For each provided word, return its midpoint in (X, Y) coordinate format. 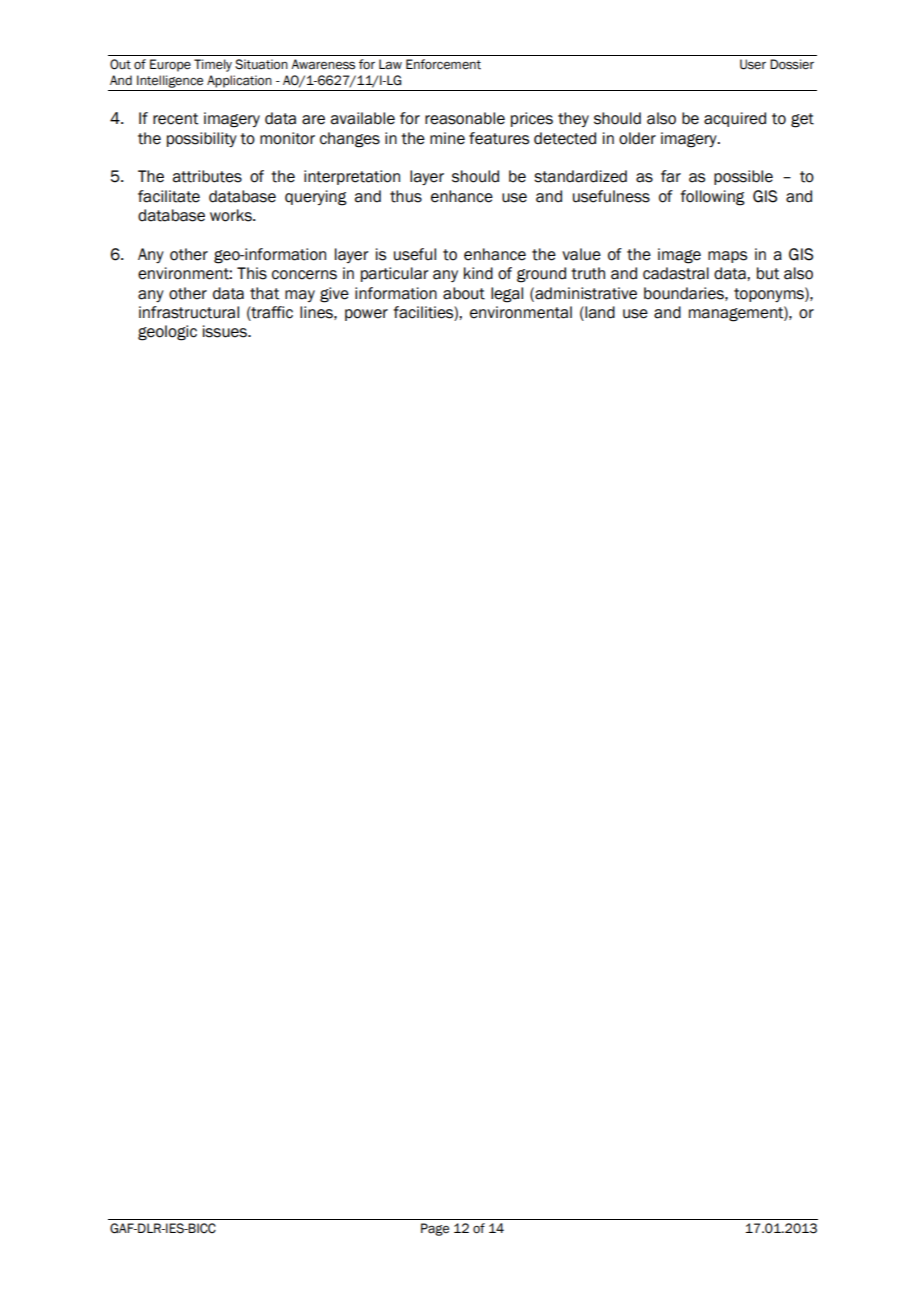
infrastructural (189, 312)
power (366, 315)
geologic (167, 333)
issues (226, 331)
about (464, 293)
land (599, 313)
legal (507, 295)
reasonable (465, 118)
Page (435, 1229)
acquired (735, 119)
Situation (261, 64)
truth (588, 273)
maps (727, 257)
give (334, 295)
